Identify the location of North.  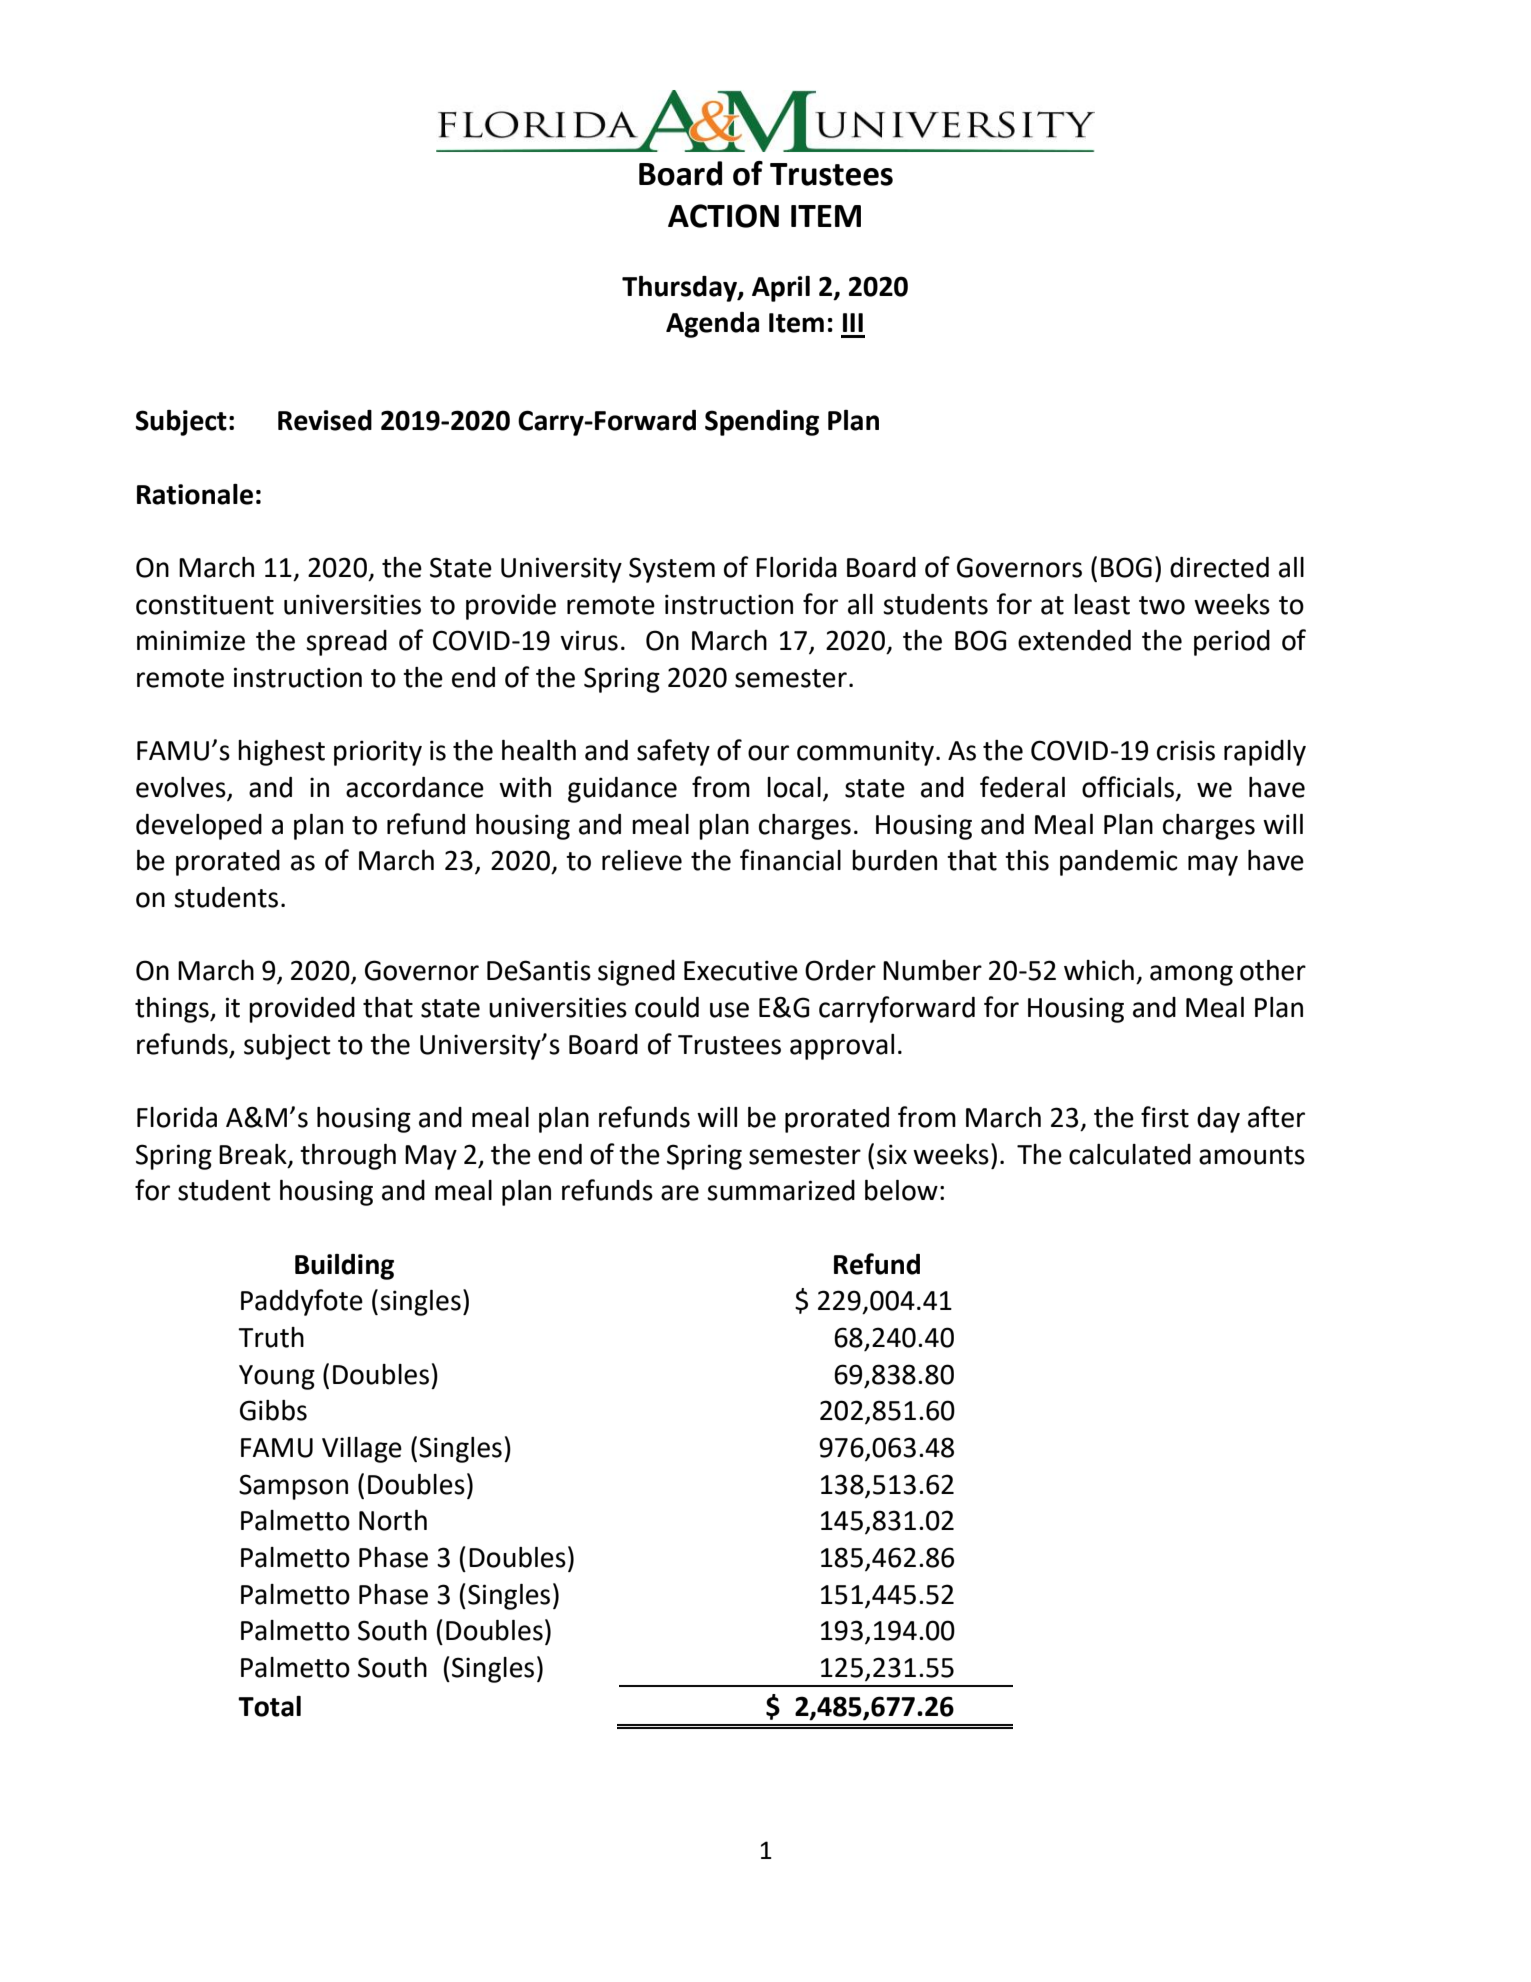
(393, 1520).
